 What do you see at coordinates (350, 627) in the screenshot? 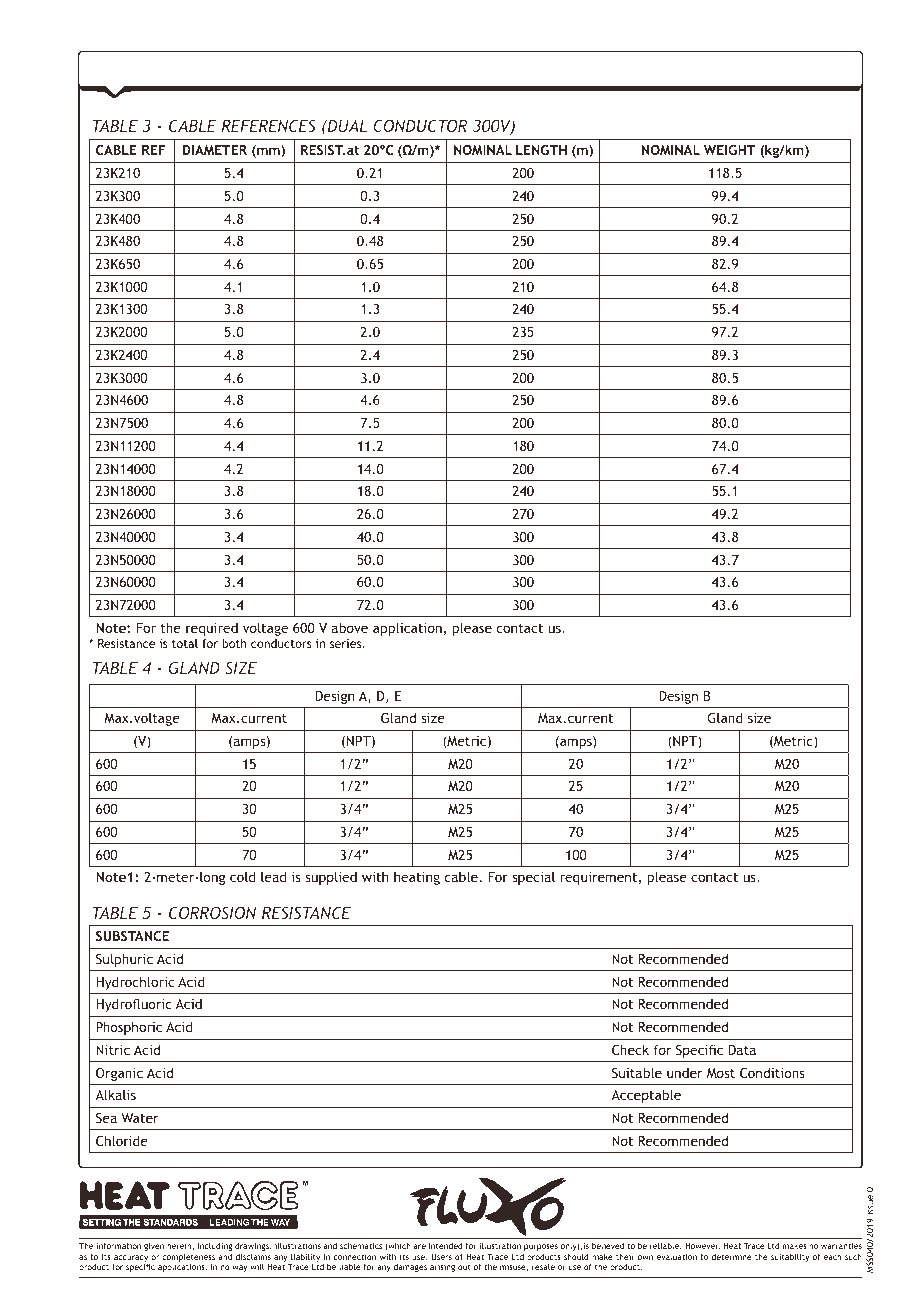
I see `above` at bounding box center [350, 627].
